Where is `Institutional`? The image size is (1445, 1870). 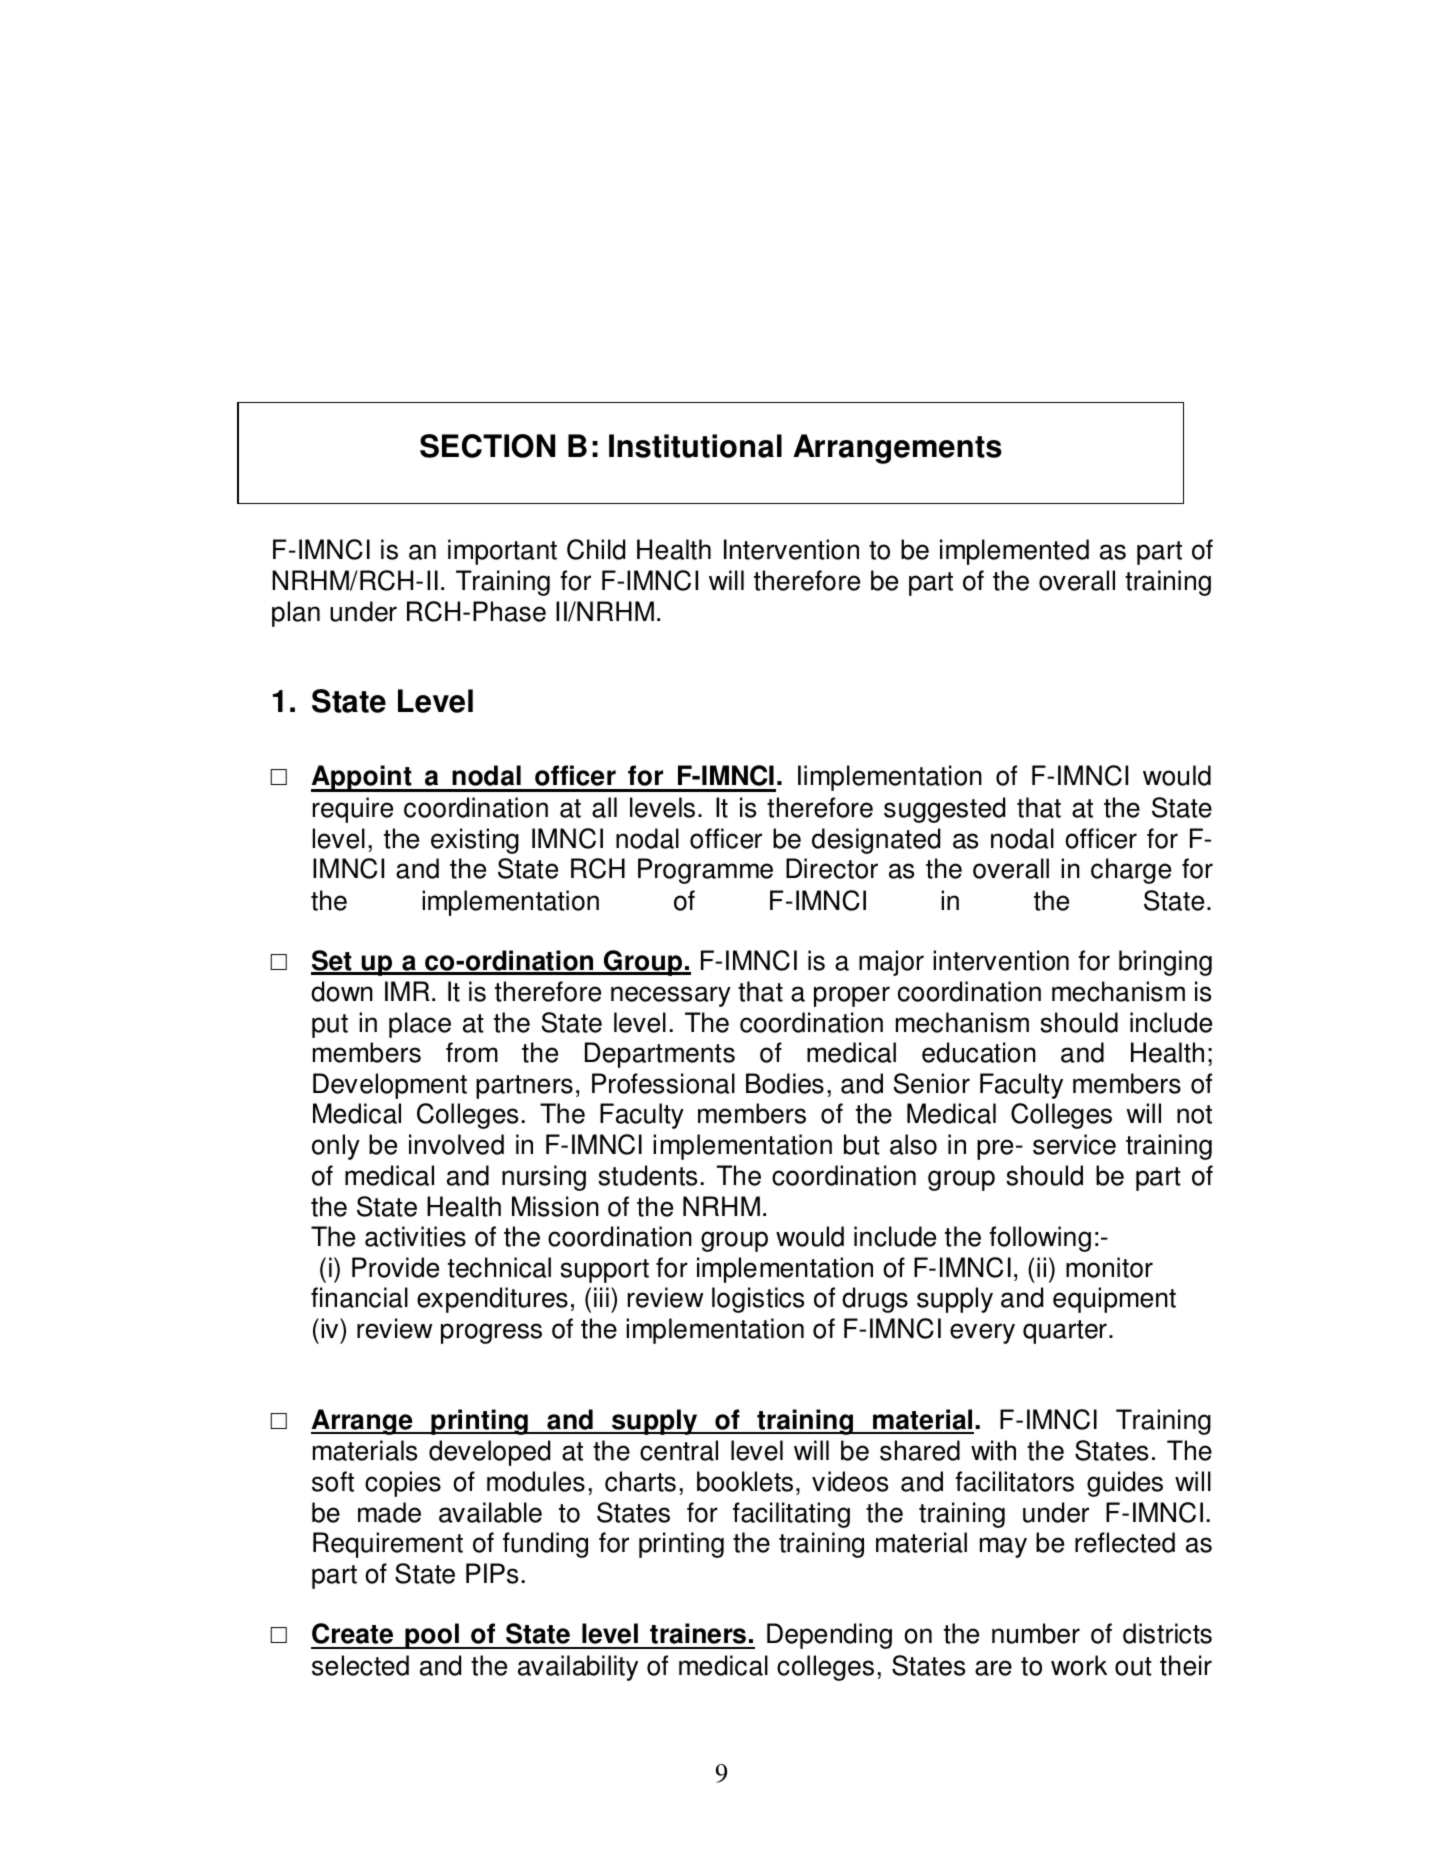 Institutional is located at coordinates (695, 446).
